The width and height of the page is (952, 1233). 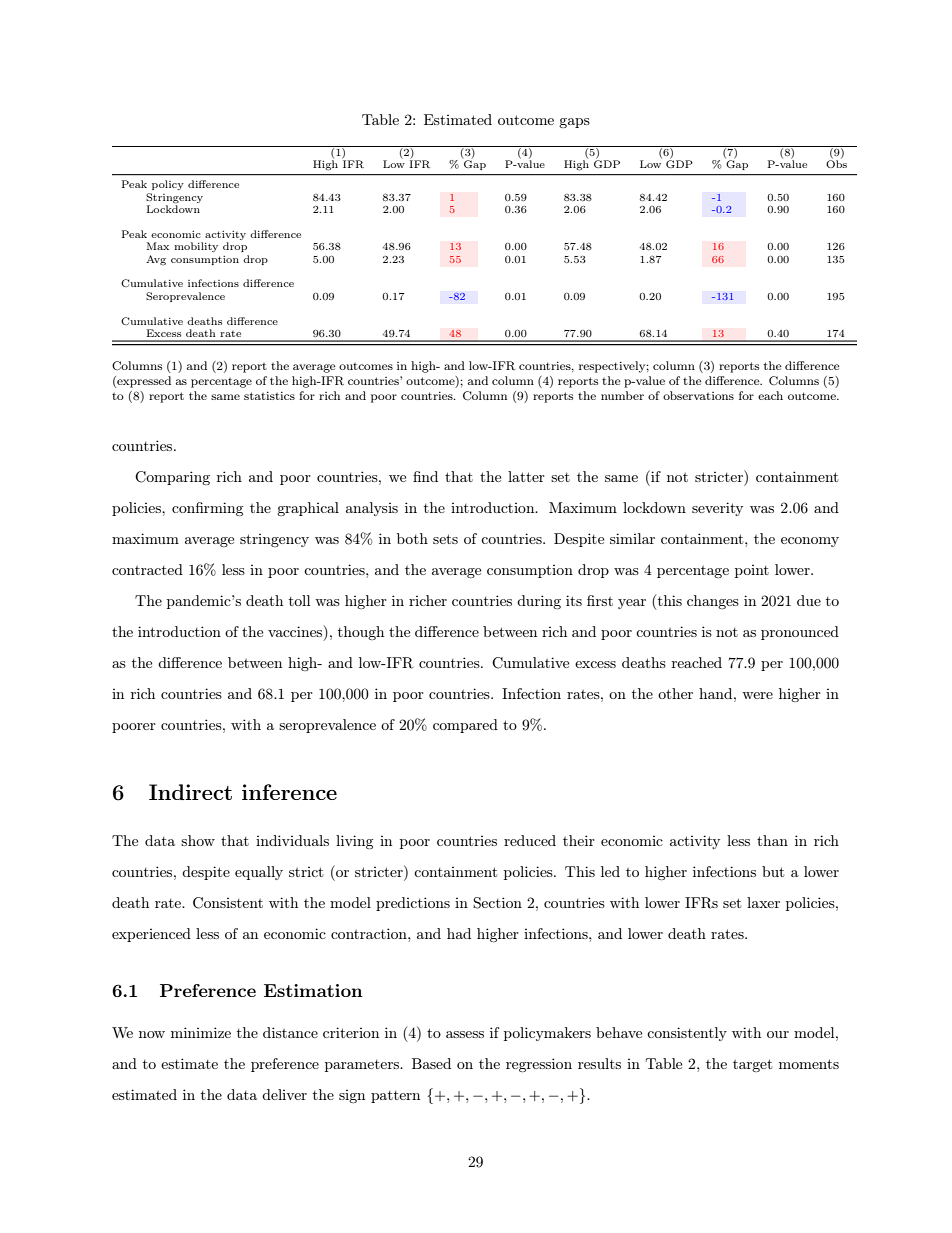 What do you see at coordinates (269, 395) in the page?
I see `statistics` at bounding box center [269, 395].
